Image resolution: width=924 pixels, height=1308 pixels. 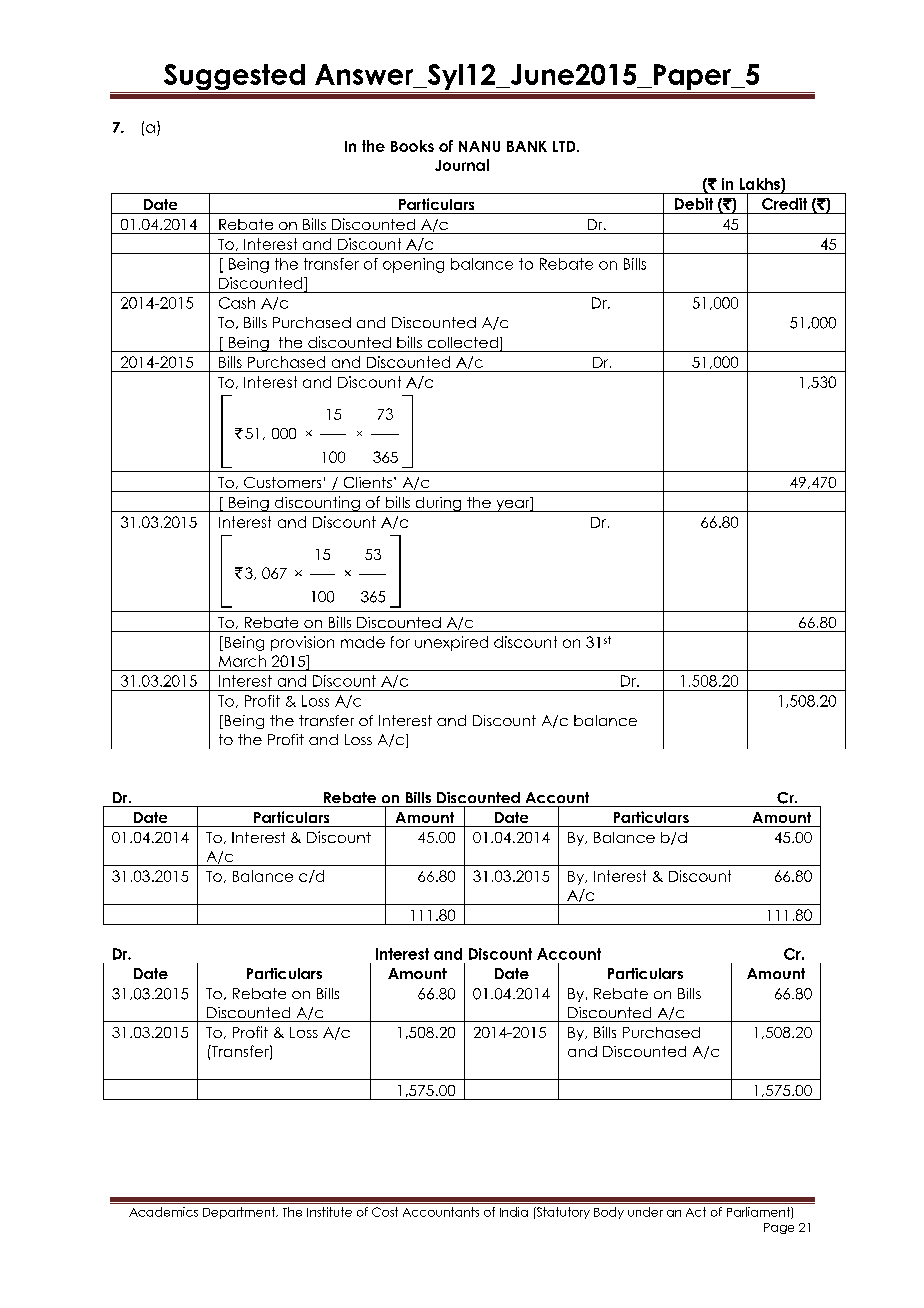 What do you see at coordinates (462, 165) in the document?
I see `Journal` at bounding box center [462, 165].
